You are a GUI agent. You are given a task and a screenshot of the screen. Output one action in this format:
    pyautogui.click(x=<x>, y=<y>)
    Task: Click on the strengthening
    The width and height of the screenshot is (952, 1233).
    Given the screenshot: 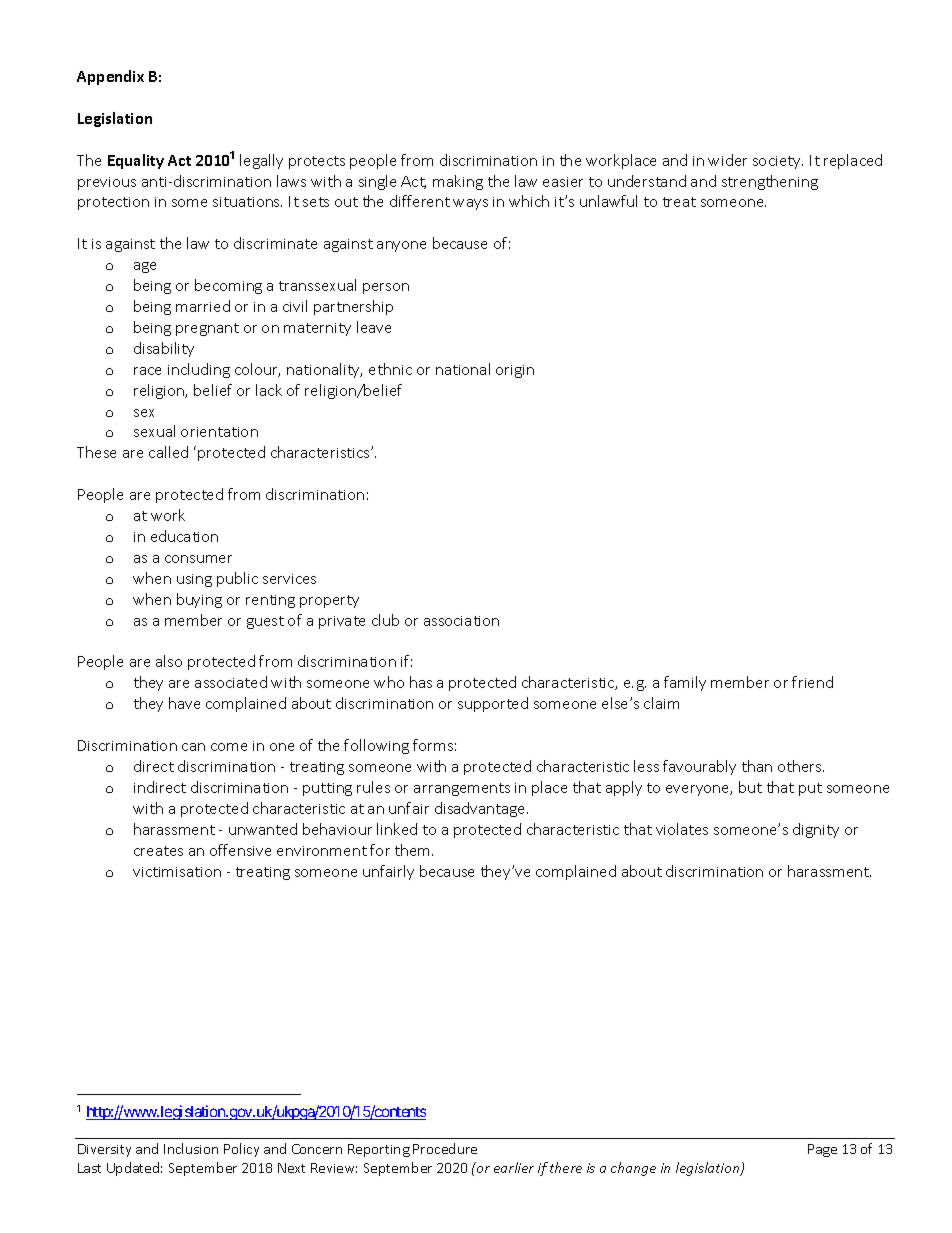 What is the action you would take?
    pyautogui.click(x=770, y=182)
